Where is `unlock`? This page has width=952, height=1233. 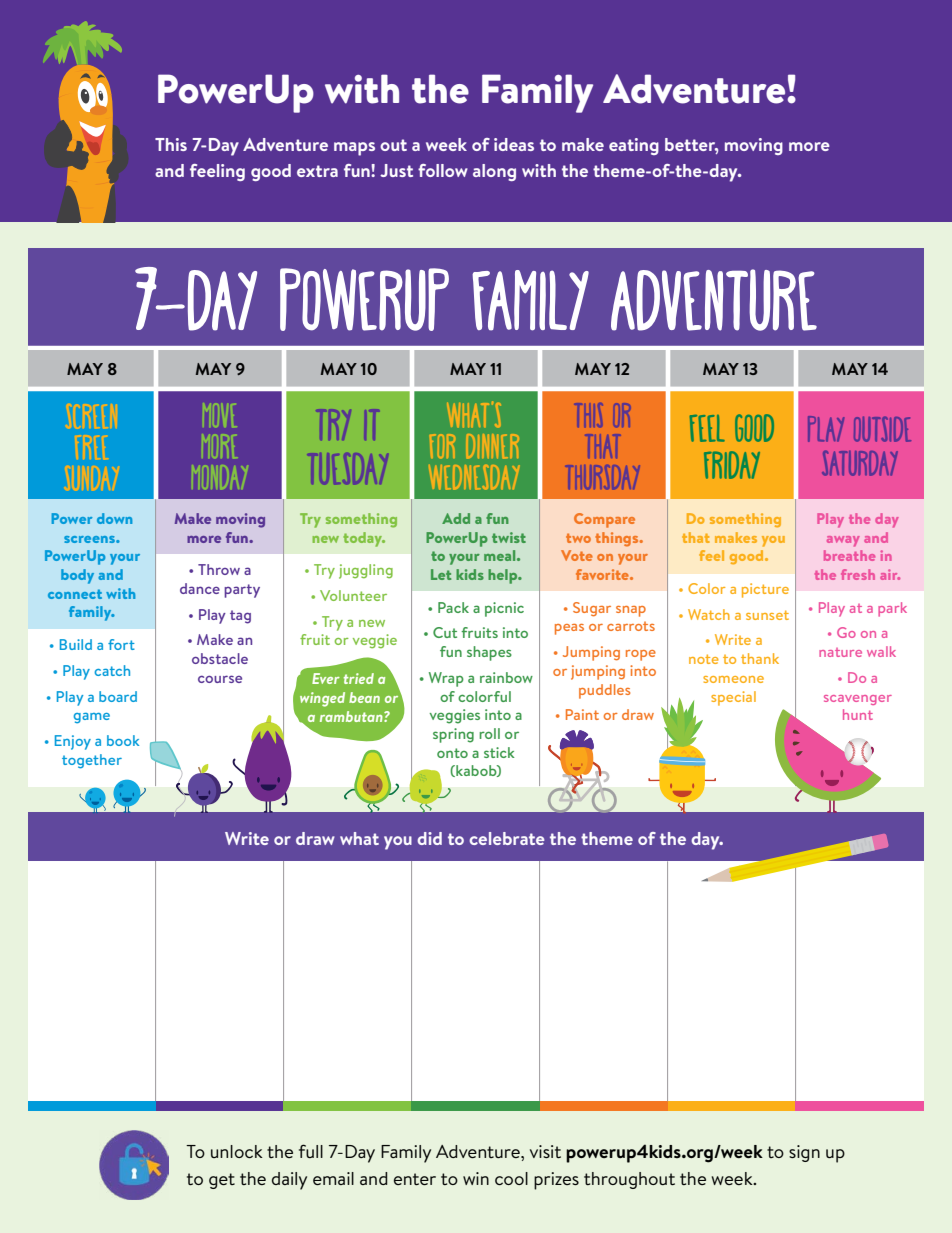
unlock is located at coordinates (237, 1151).
